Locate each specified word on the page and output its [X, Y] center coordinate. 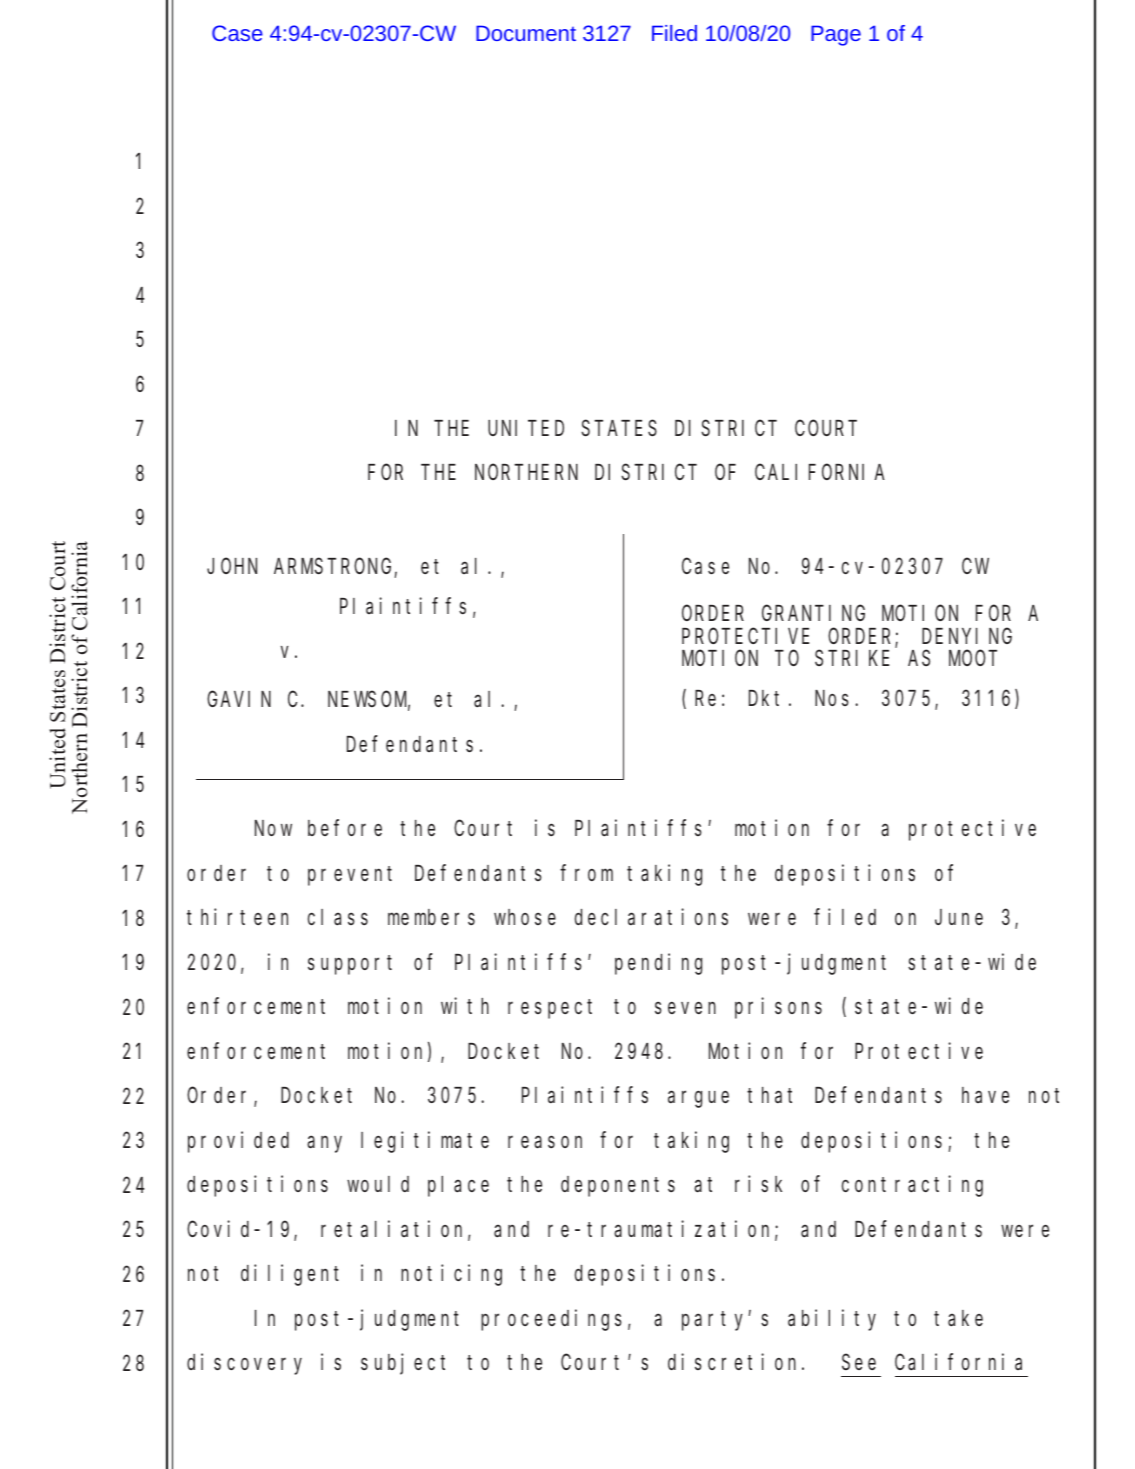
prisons [778, 1008]
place [458, 1186]
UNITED [526, 428]
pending [658, 964]
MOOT [973, 658]
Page [836, 35]
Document [526, 33]
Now [273, 829]
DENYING [967, 636]
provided [238, 1142]
